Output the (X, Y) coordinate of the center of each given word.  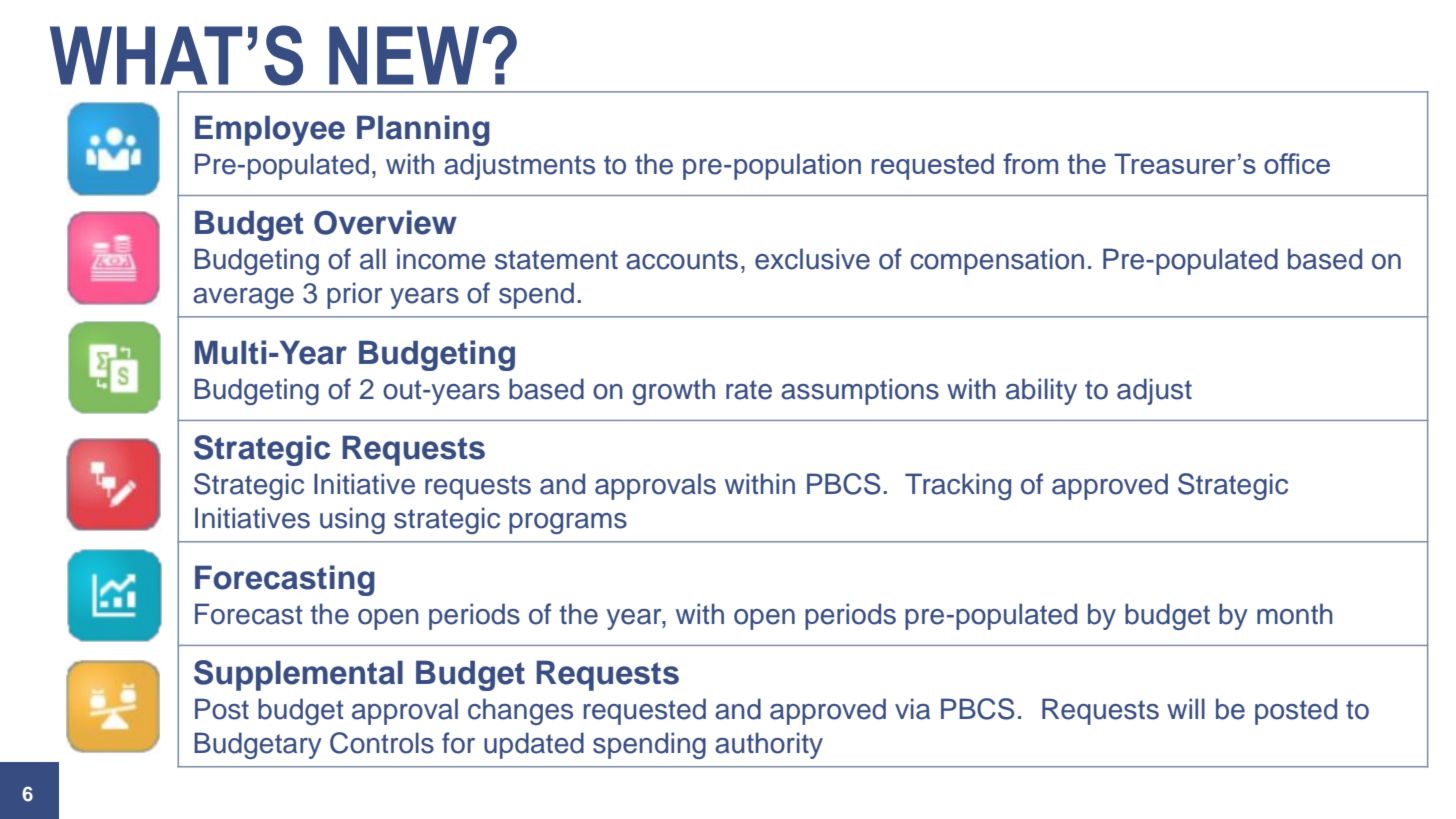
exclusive (812, 259)
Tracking (958, 486)
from (1030, 163)
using (352, 520)
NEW (404, 55)
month (1295, 614)
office (1297, 163)
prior (354, 295)
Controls (382, 743)
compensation (997, 261)
